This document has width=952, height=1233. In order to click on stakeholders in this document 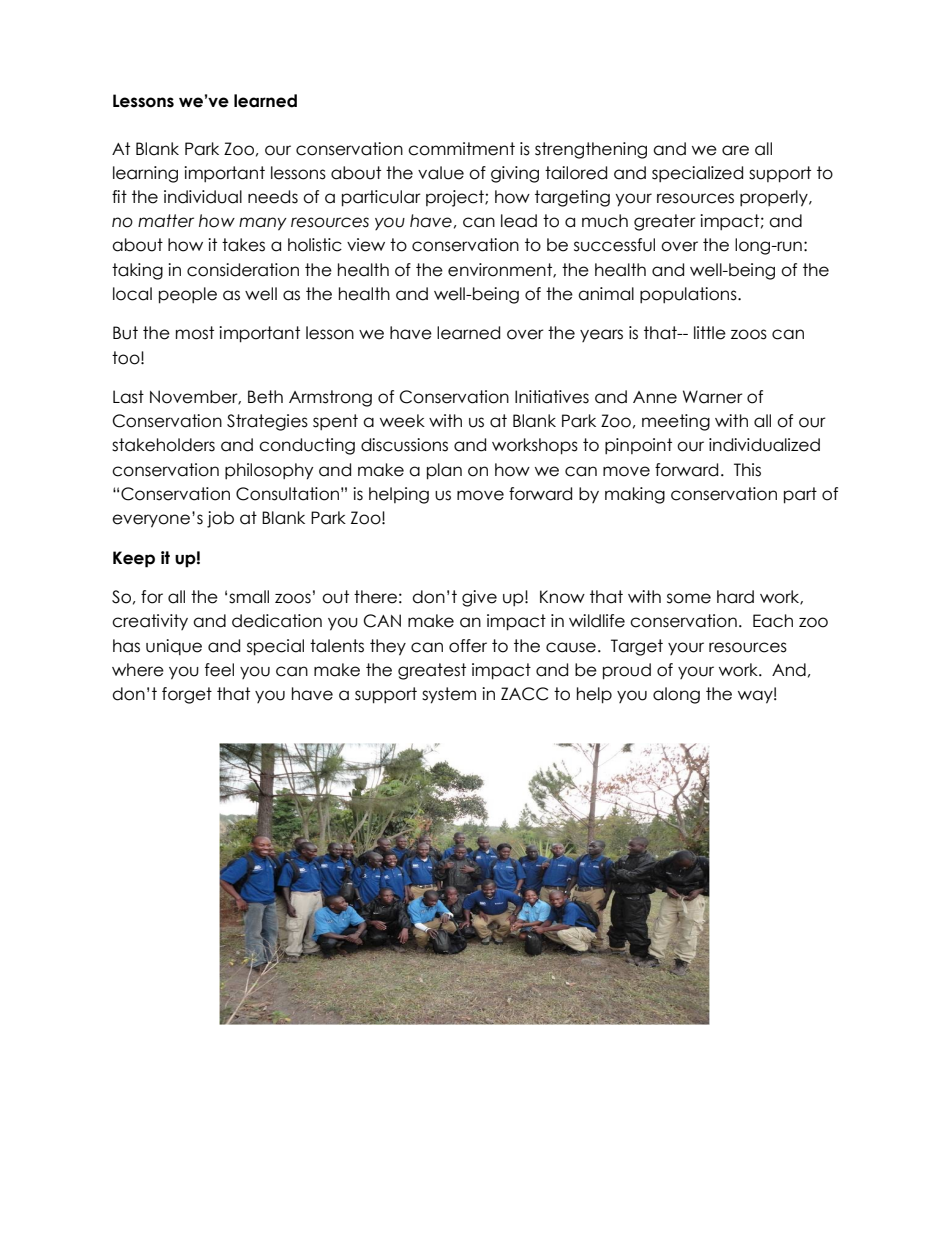, I will do `click(163, 445)`.
